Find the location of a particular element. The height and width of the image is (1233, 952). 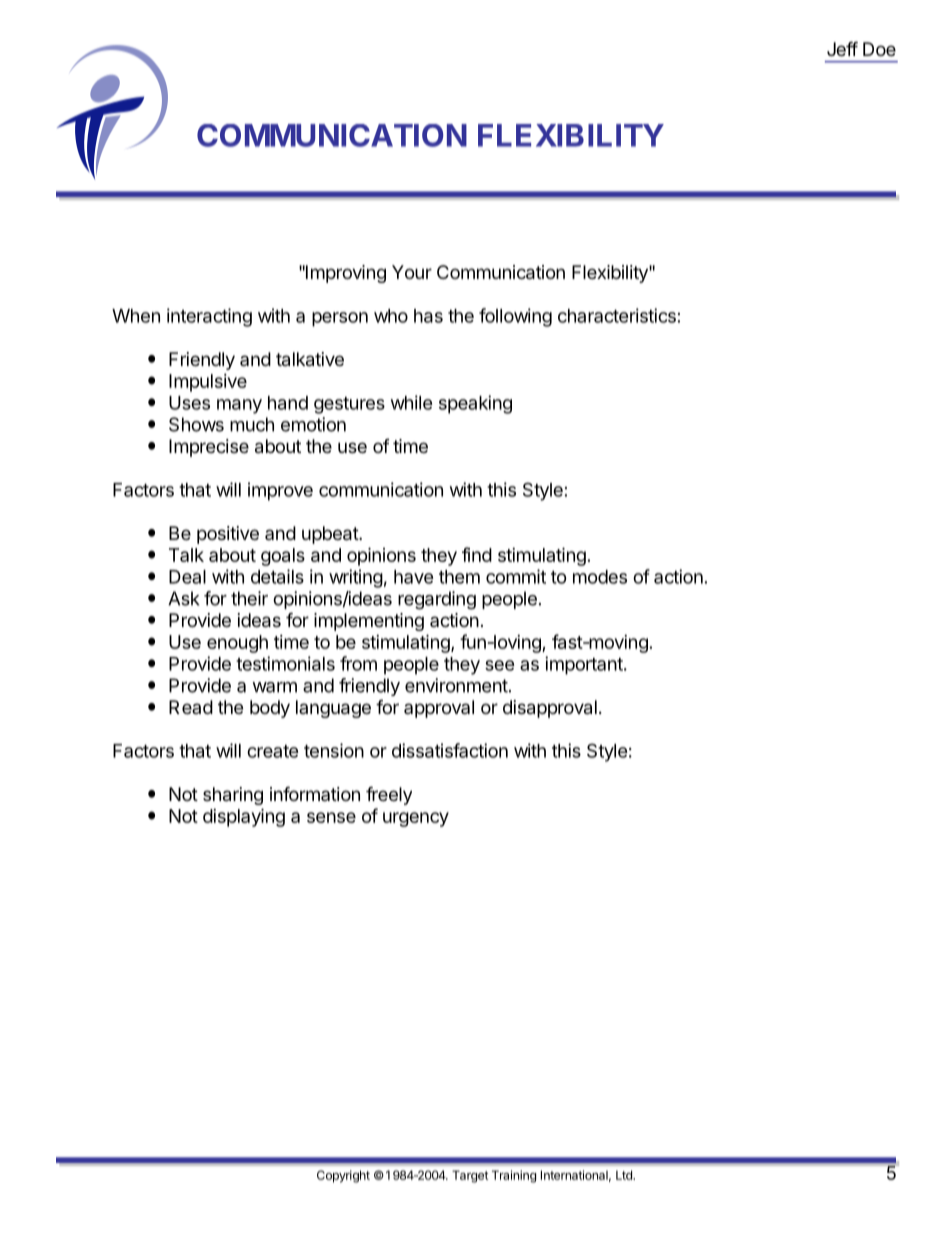

Your is located at coordinates (412, 272).
